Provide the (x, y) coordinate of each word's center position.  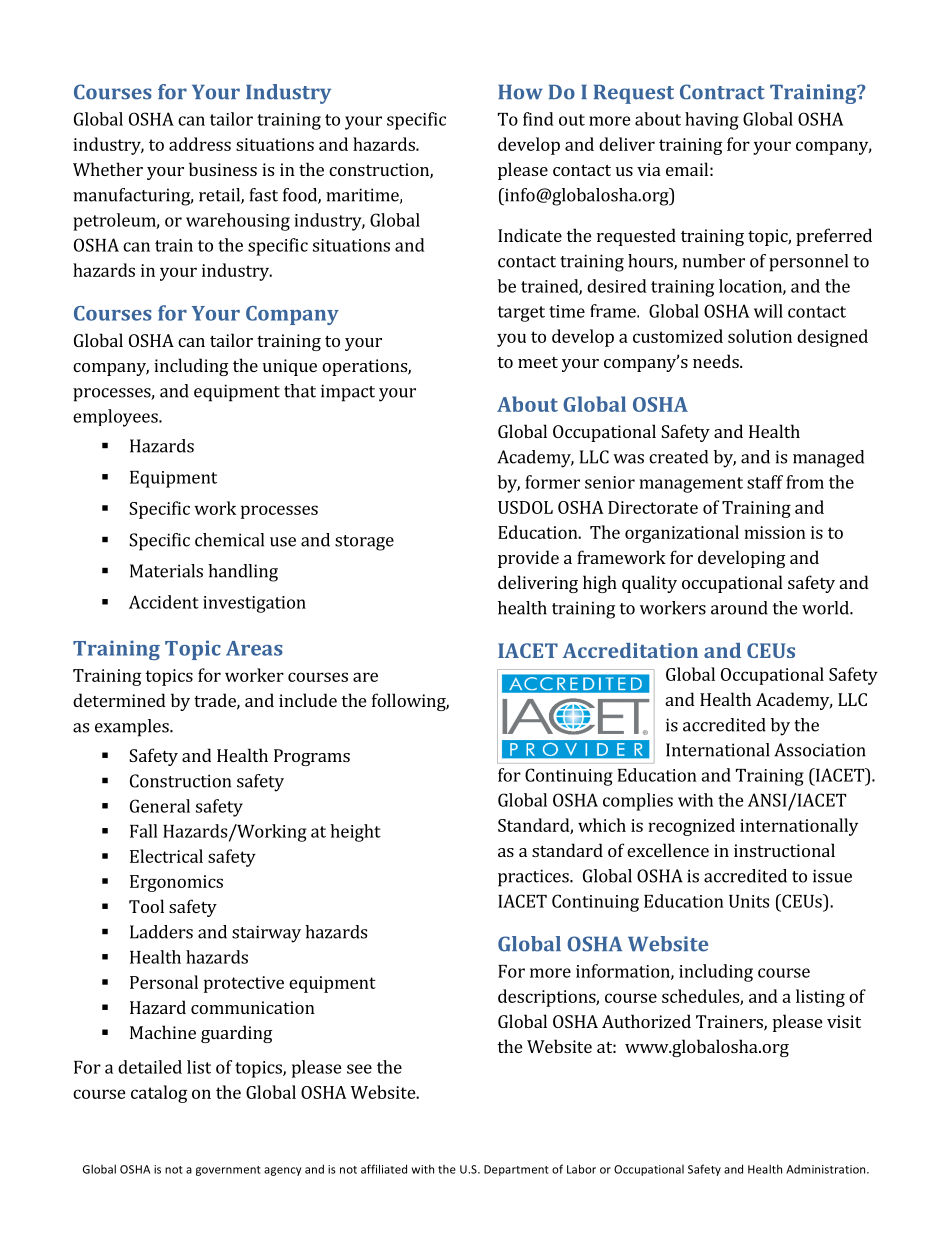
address (200, 144)
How (520, 92)
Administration (827, 1169)
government (228, 1171)
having (712, 121)
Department (516, 1170)
